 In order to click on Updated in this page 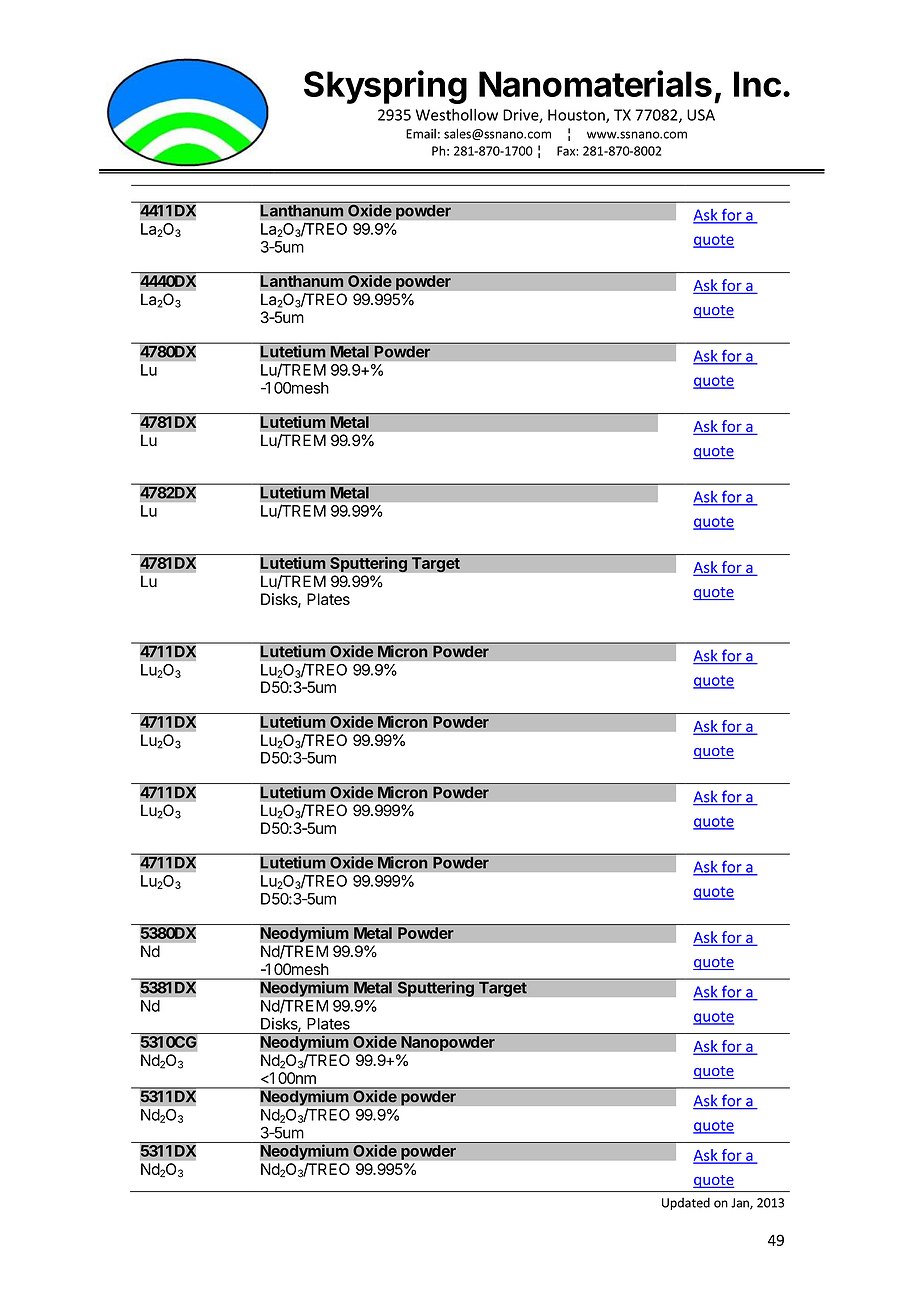, I will do `click(686, 1203)`.
